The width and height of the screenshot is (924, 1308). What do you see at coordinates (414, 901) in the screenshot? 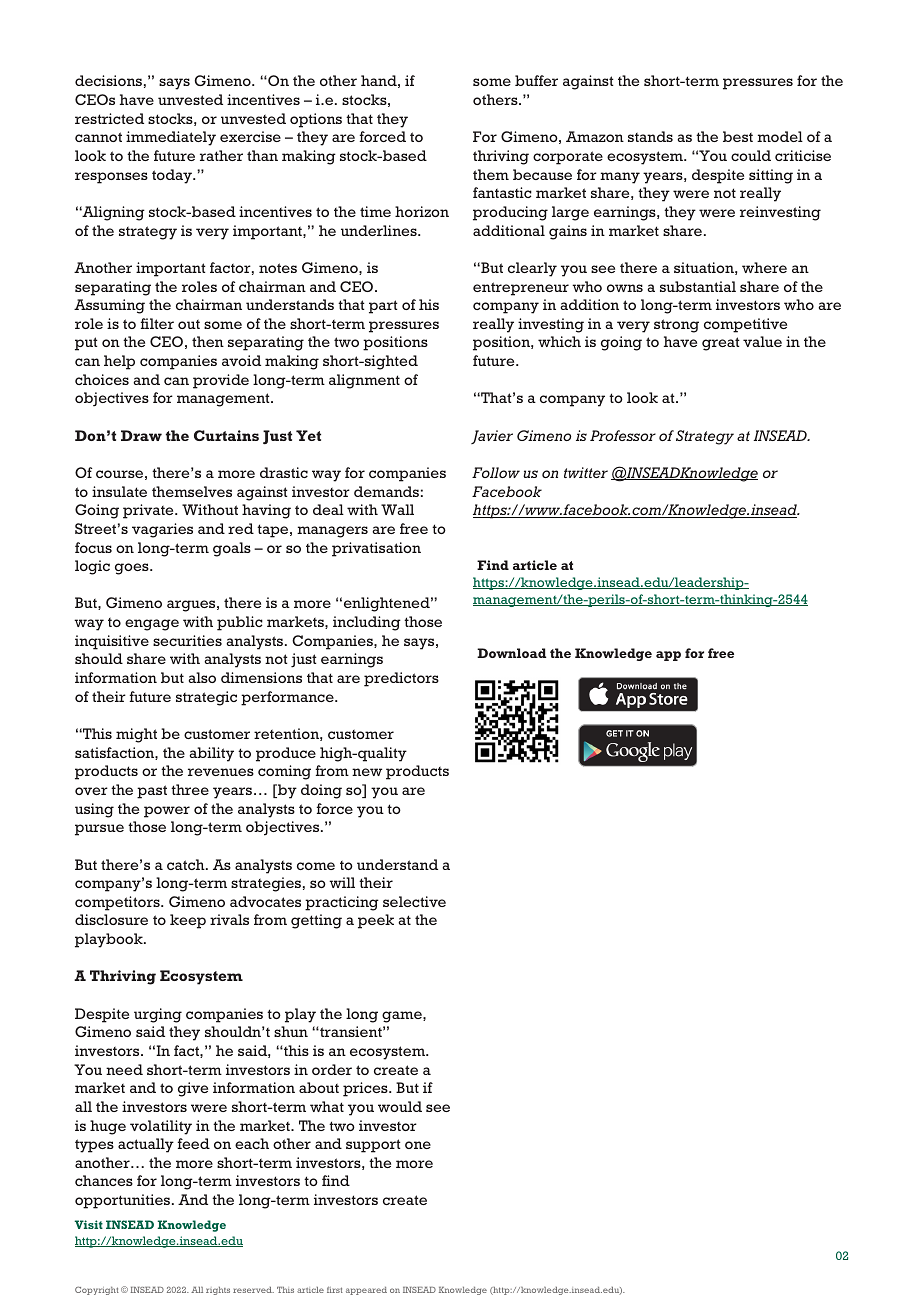
I see `selective` at bounding box center [414, 901].
